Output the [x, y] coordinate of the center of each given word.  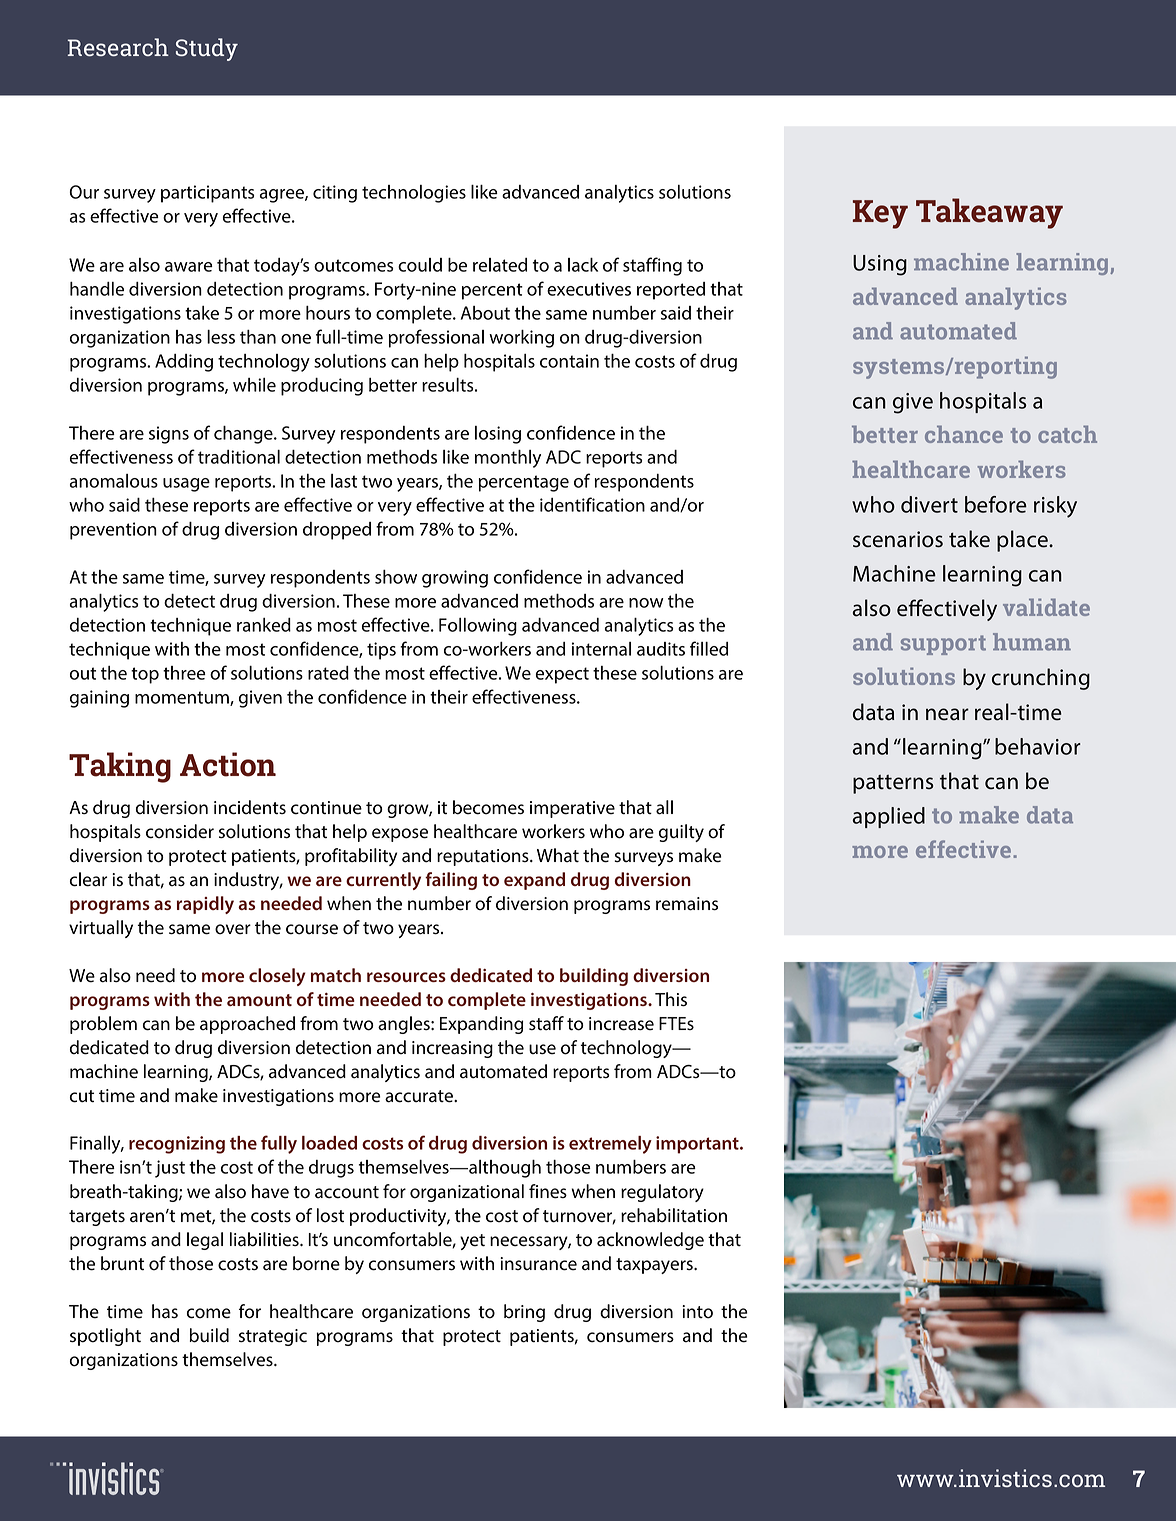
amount [259, 1000]
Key [880, 214]
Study [207, 49]
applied [889, 817]
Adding [184, 363]
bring [524, 1313]
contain [569, 361]
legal [205, 1241]
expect [562, 675]
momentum [183, 698]
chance [964, 434]
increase [621, 1024]
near [947, 714]
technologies [414, 194]
